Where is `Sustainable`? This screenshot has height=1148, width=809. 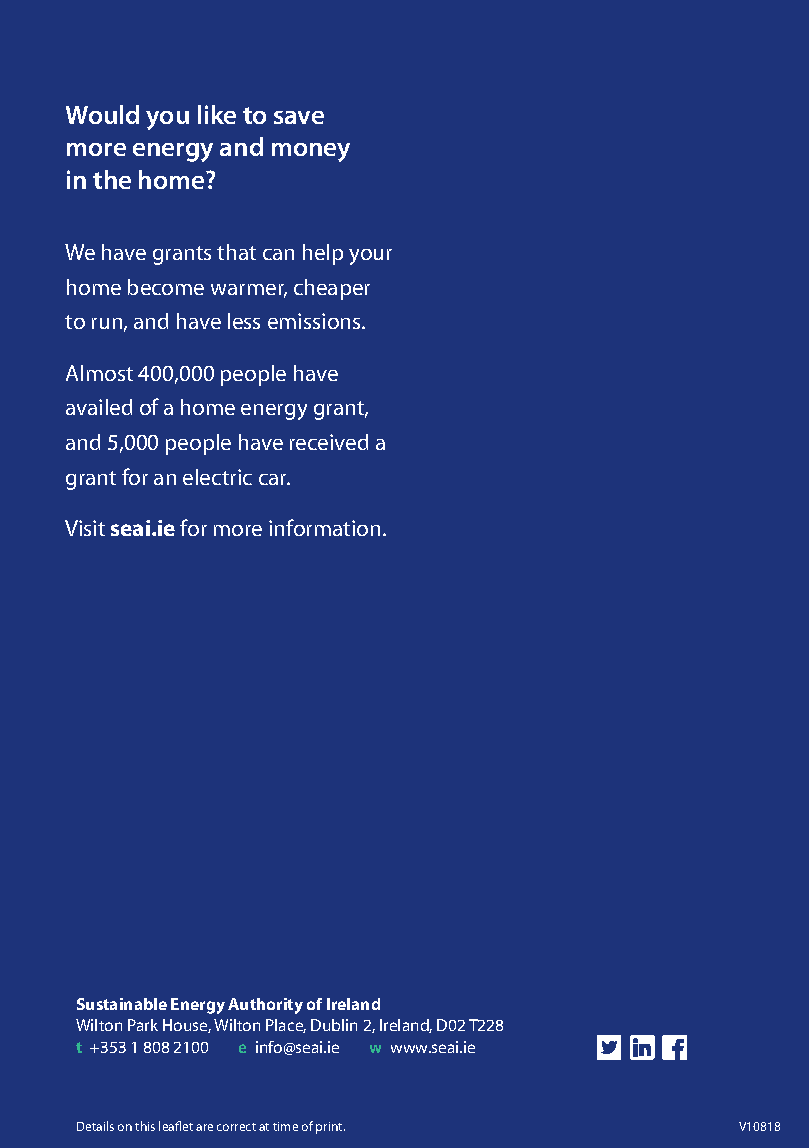 Sustainable is located at coordinates (122, 1004).
